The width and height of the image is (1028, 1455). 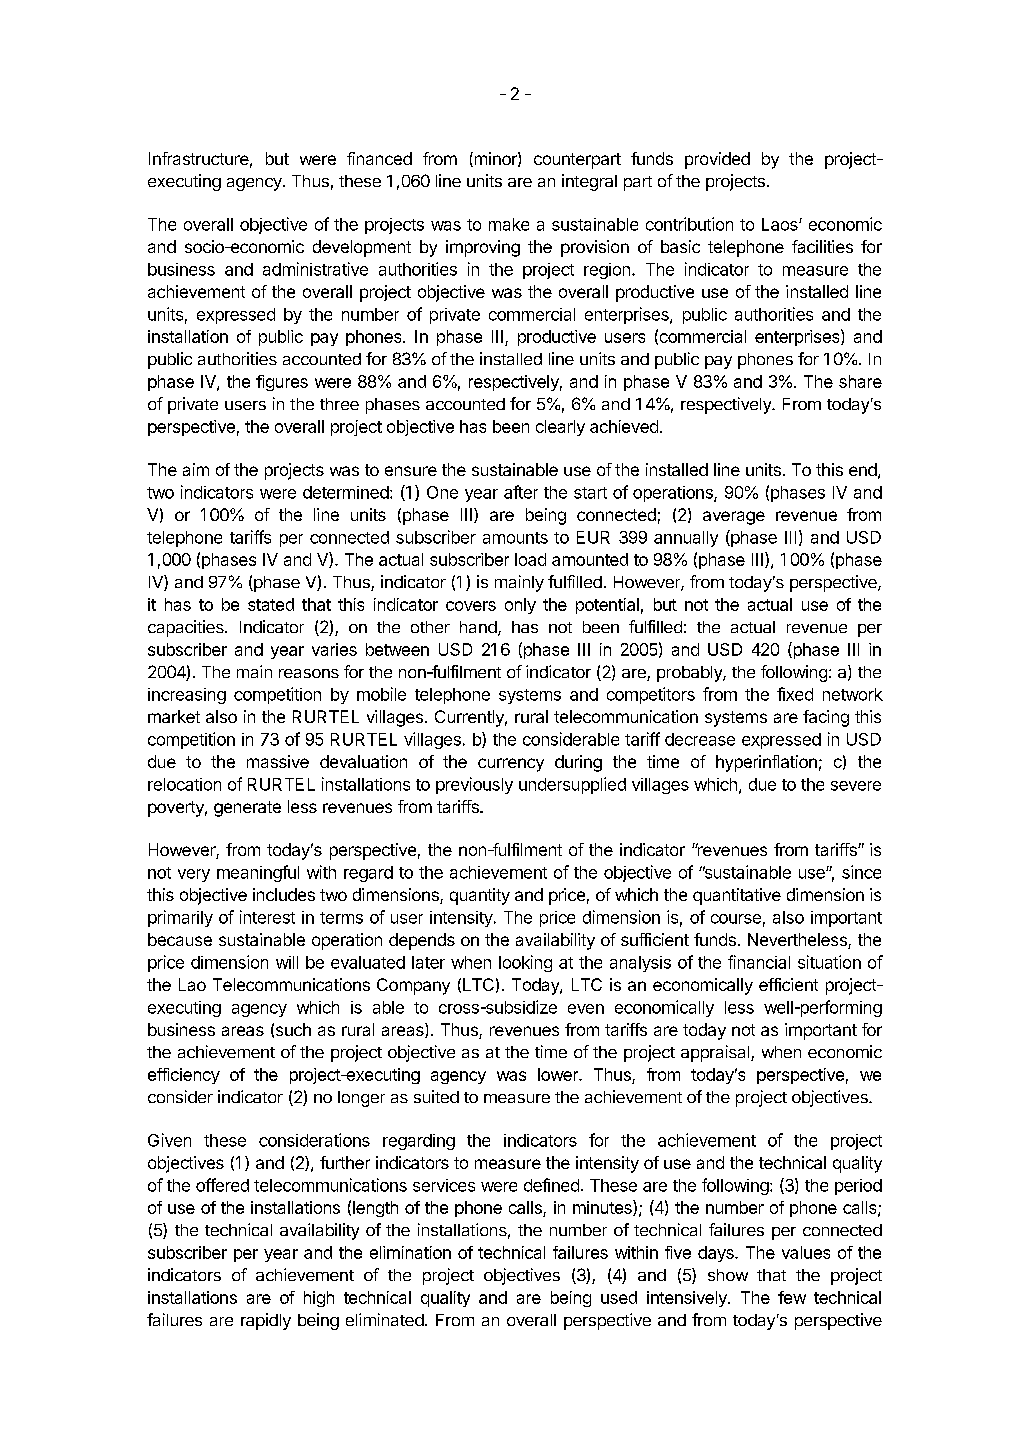 I want to click on rapidly, so click(x=266, y=1321).
